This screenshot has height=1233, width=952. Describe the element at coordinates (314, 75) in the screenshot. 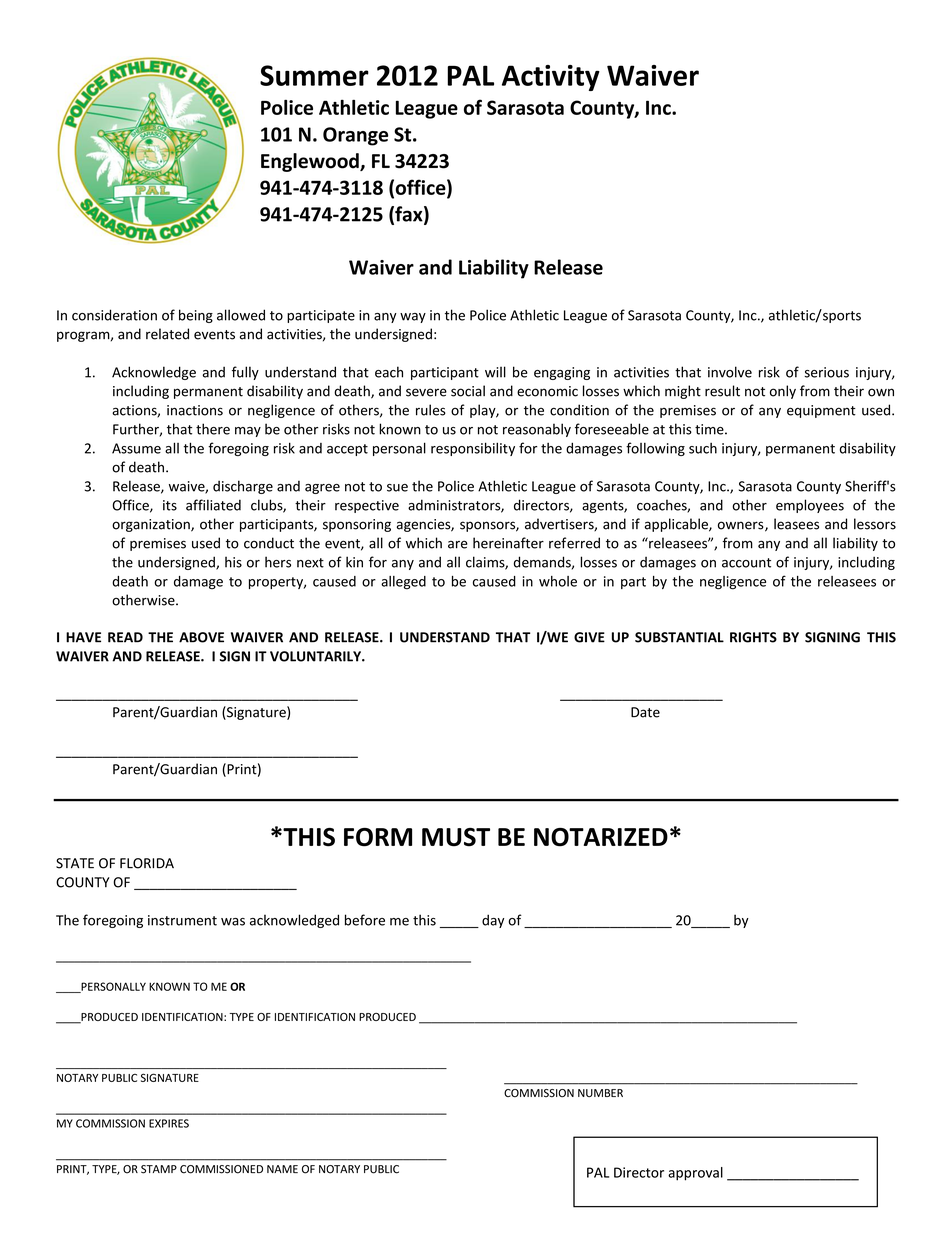

I see `Summer` at that location.
